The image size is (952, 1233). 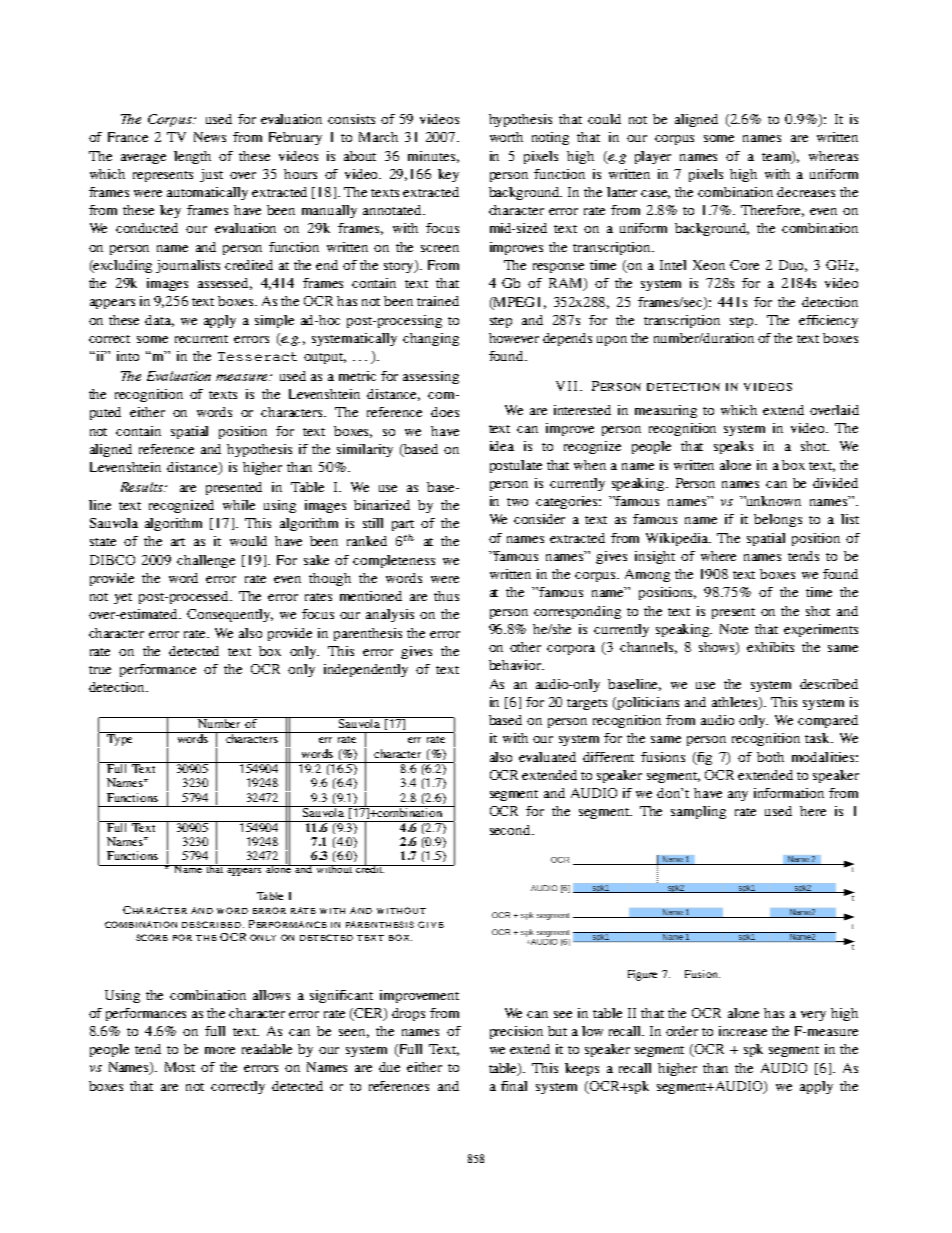 What do you see at coordinates (201, 339) in the screenshot?
I see `recurrent` at bounding box center [201, 339].
